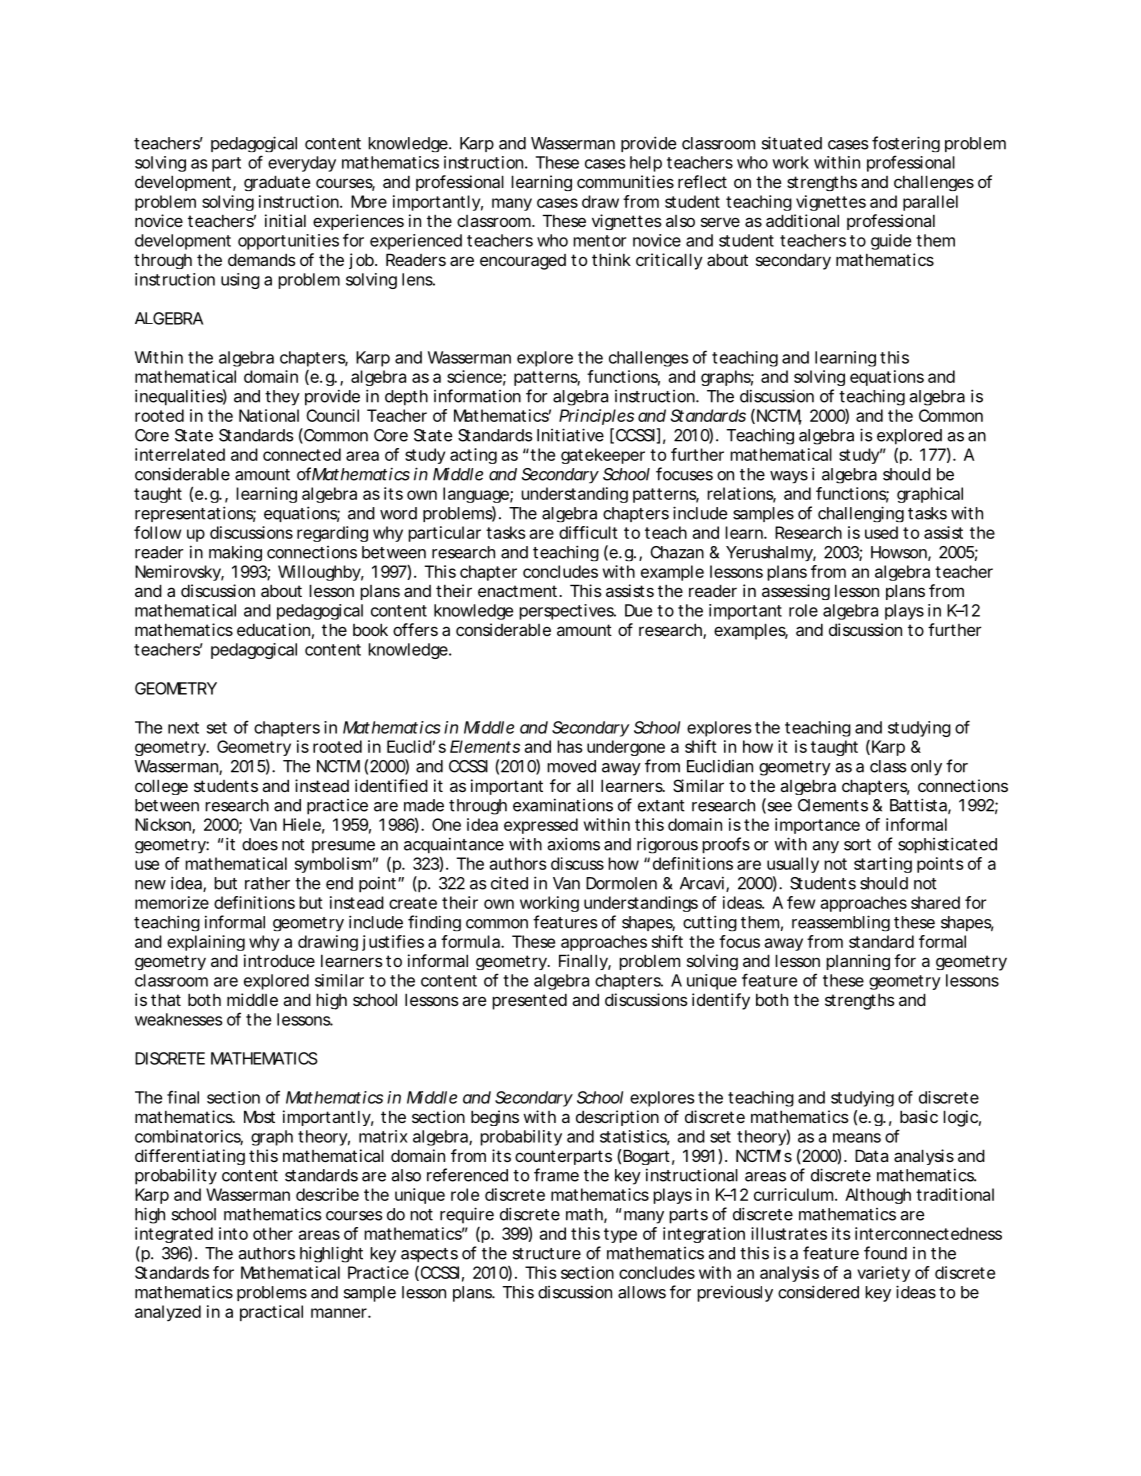  What do you see at coordinates (906, 146) in the screenshot?
I see `fostering` at bounding box center [906, 146].
